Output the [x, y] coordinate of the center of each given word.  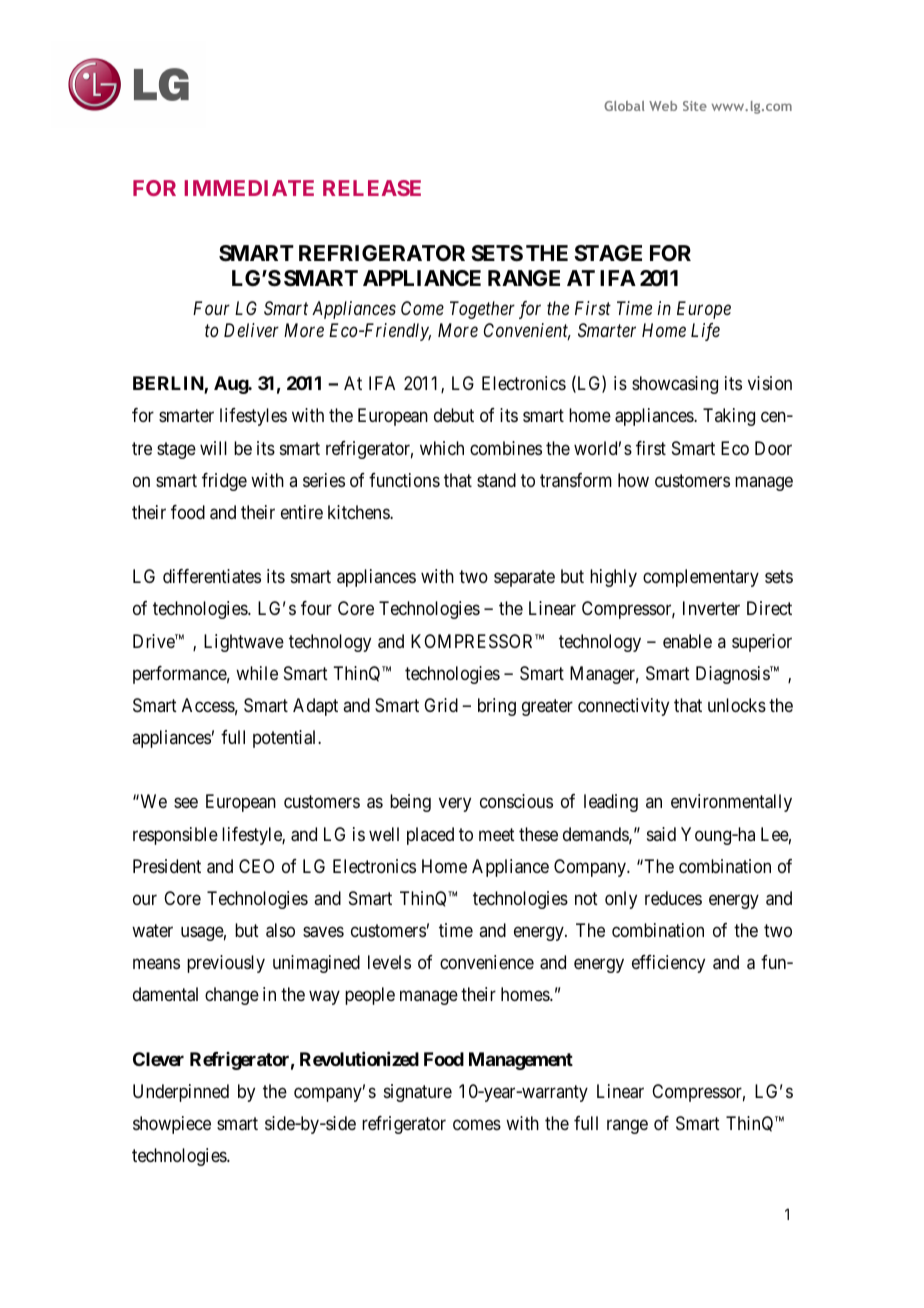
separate [524, 579]
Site [695, 106]
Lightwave [244, 643]
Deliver [251, 330]
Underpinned [181, 1093]
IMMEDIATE [249, 188]
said [661, 834]
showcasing [675, 385]
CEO [256, 866]
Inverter [711, 608]
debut [454, 415]
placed [430, 836]
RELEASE [372, 188]
